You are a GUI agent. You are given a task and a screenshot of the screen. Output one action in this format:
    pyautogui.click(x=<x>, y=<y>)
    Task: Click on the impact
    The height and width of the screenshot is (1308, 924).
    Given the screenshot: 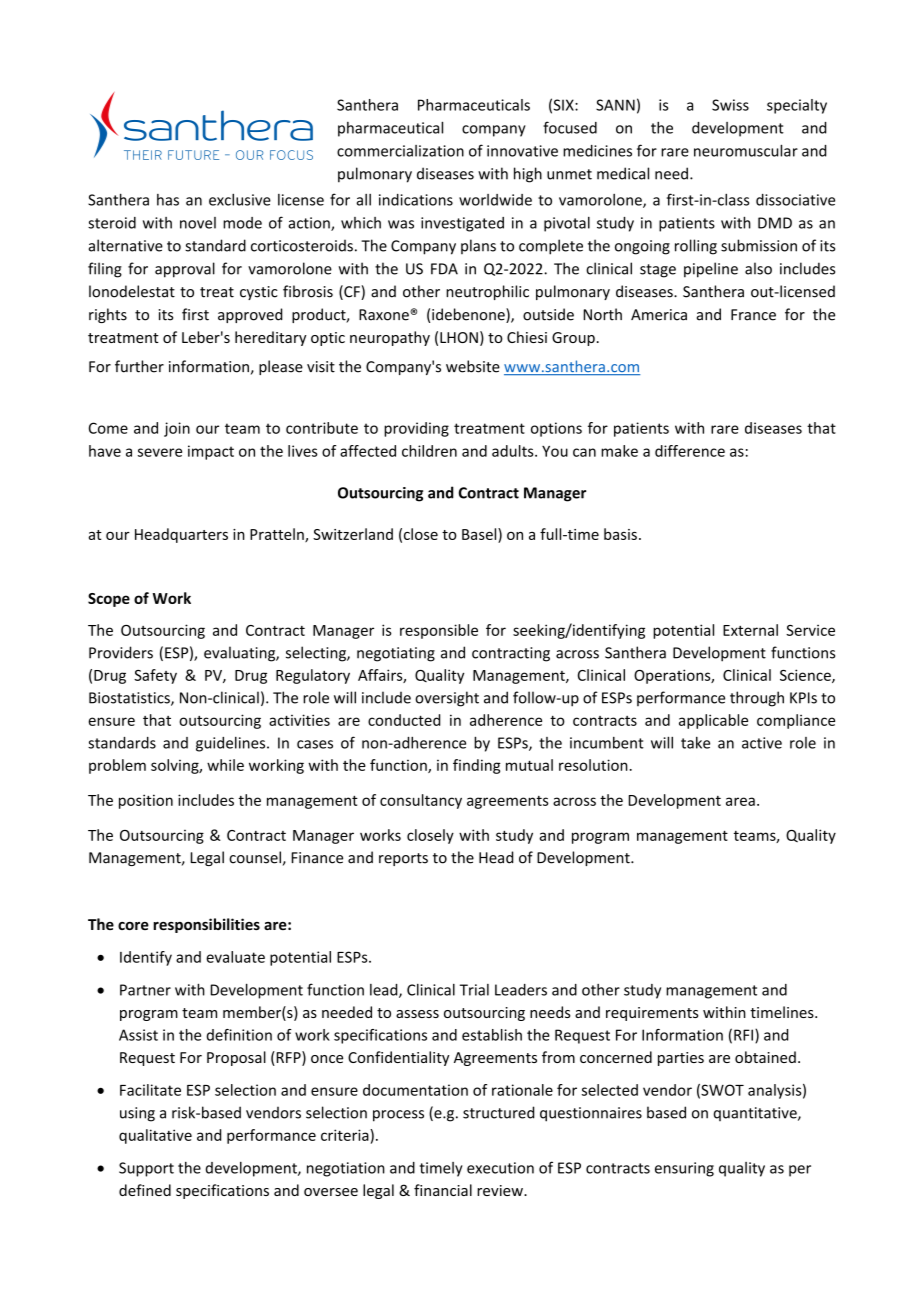 What is the action you would take?
    pyautogui.click(x=211, y=452)
